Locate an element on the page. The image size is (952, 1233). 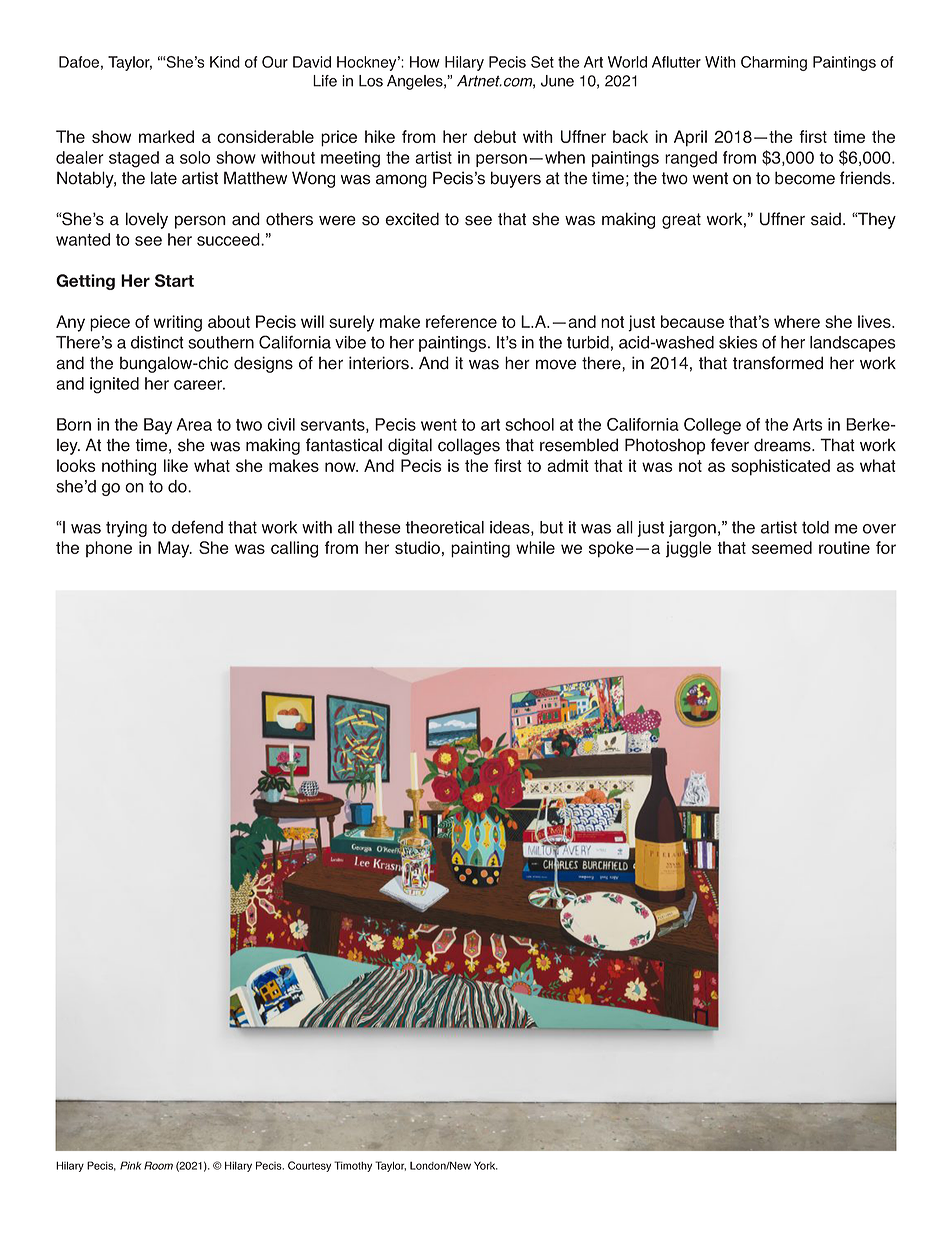
seemed is located at coordinates (782, 547).
